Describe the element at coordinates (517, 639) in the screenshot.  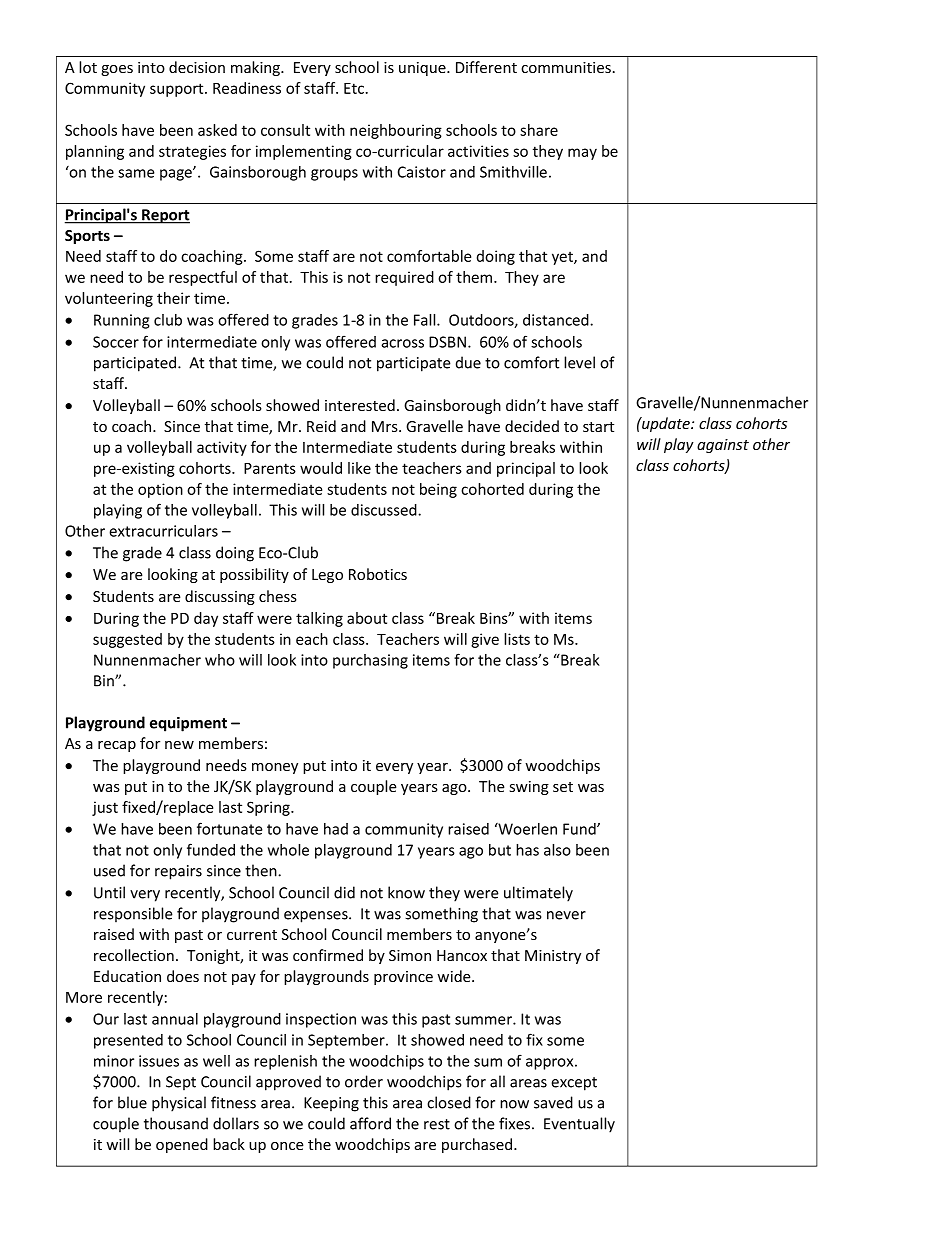
I see `lists` at that location.
